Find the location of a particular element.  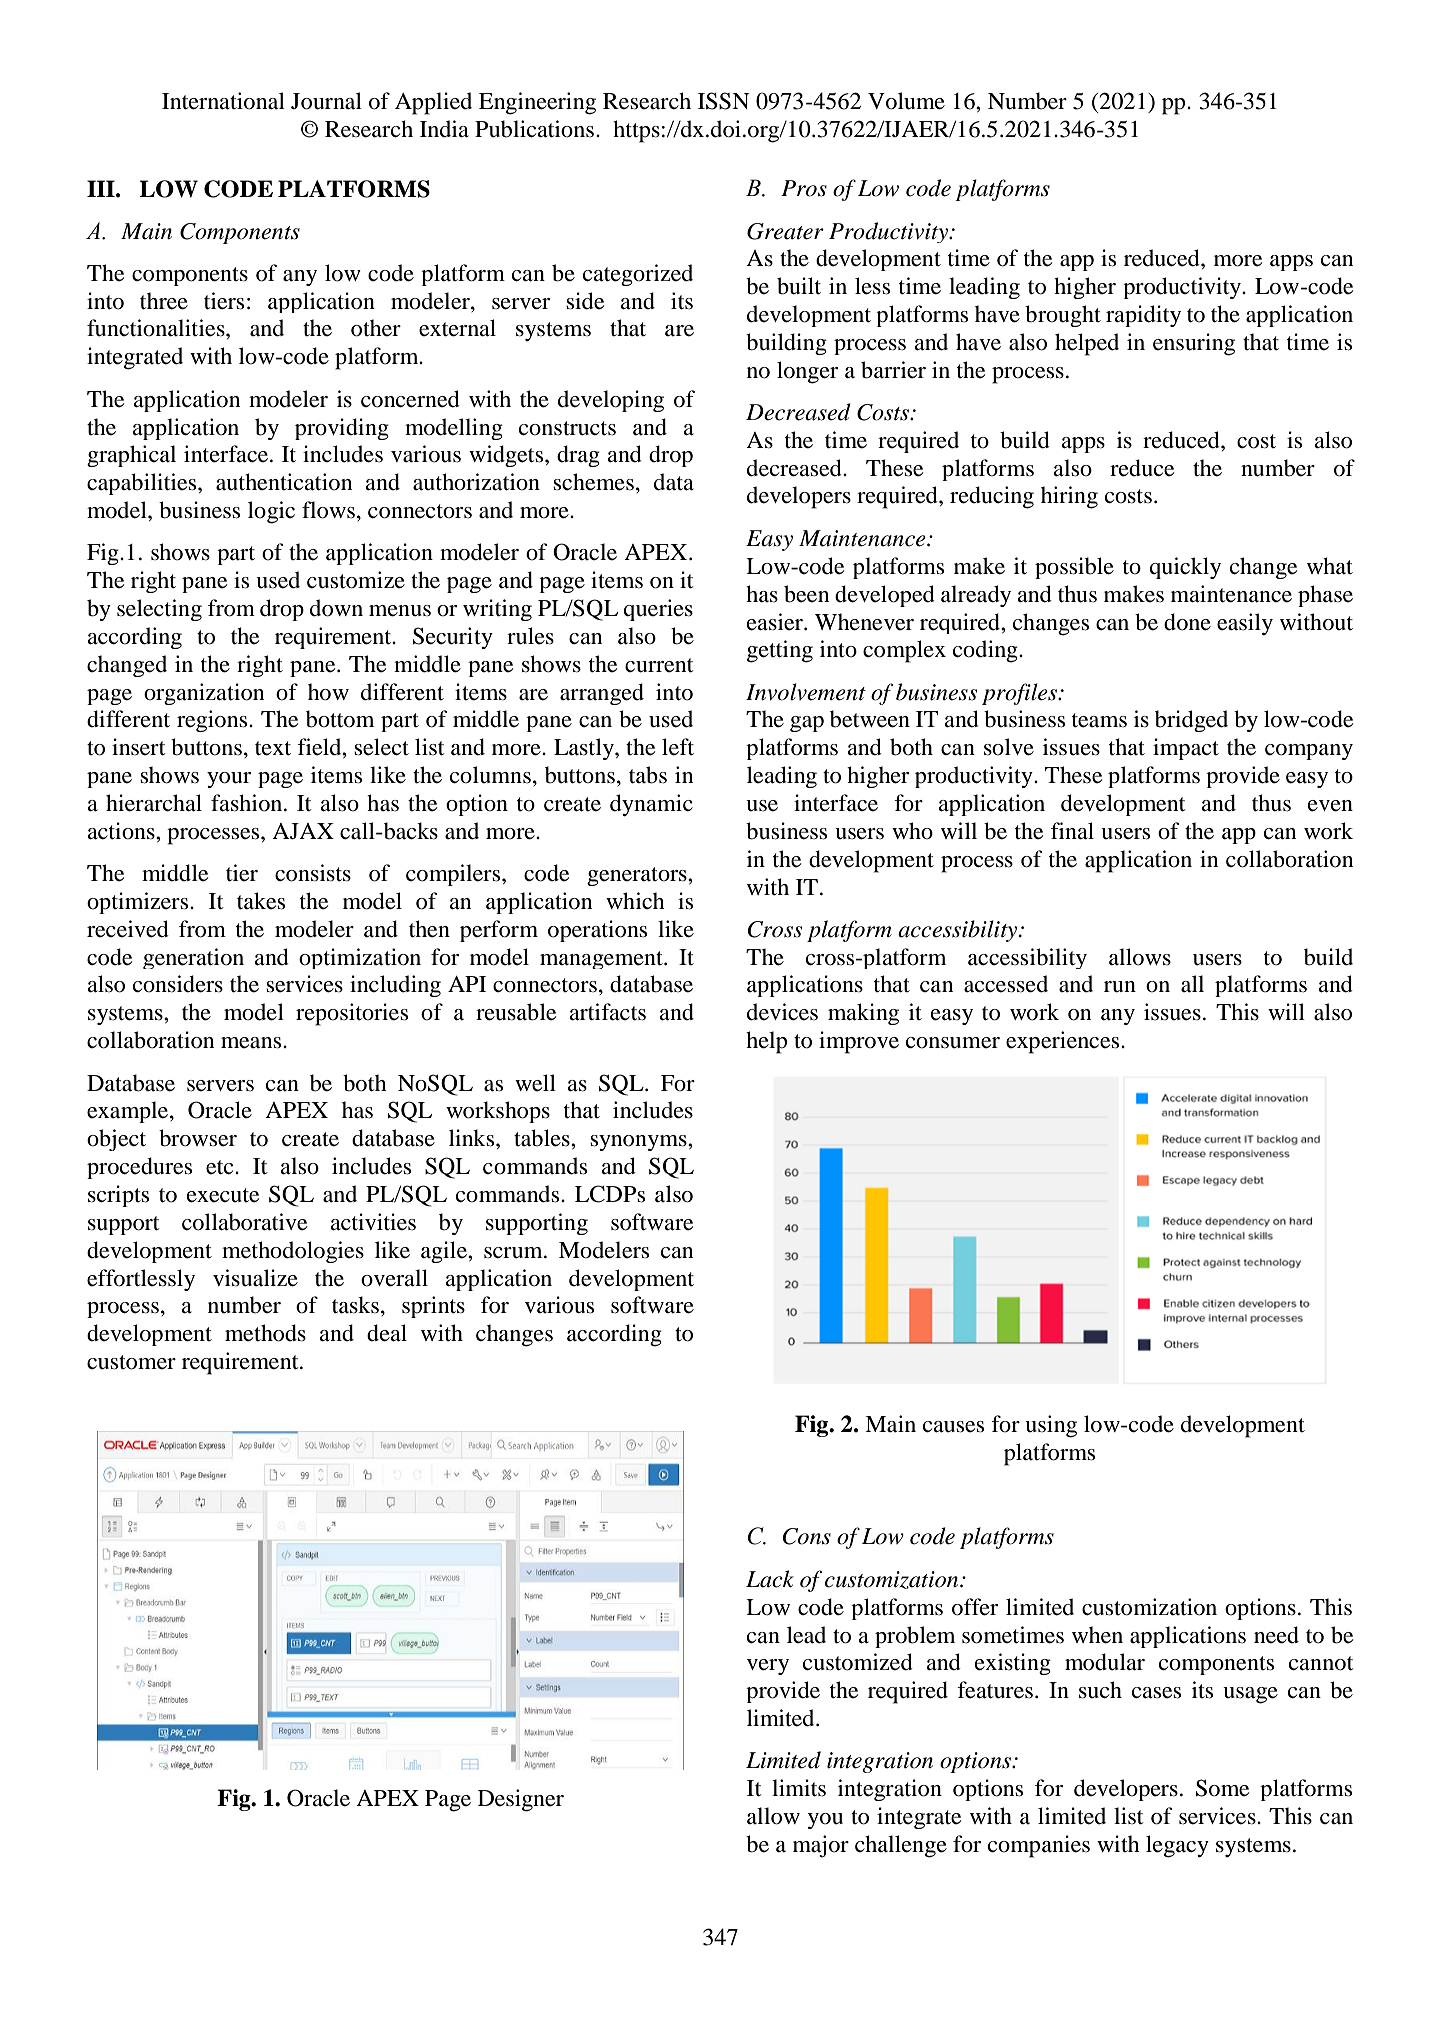

synonyms is located at coordinates (639, 1143).
